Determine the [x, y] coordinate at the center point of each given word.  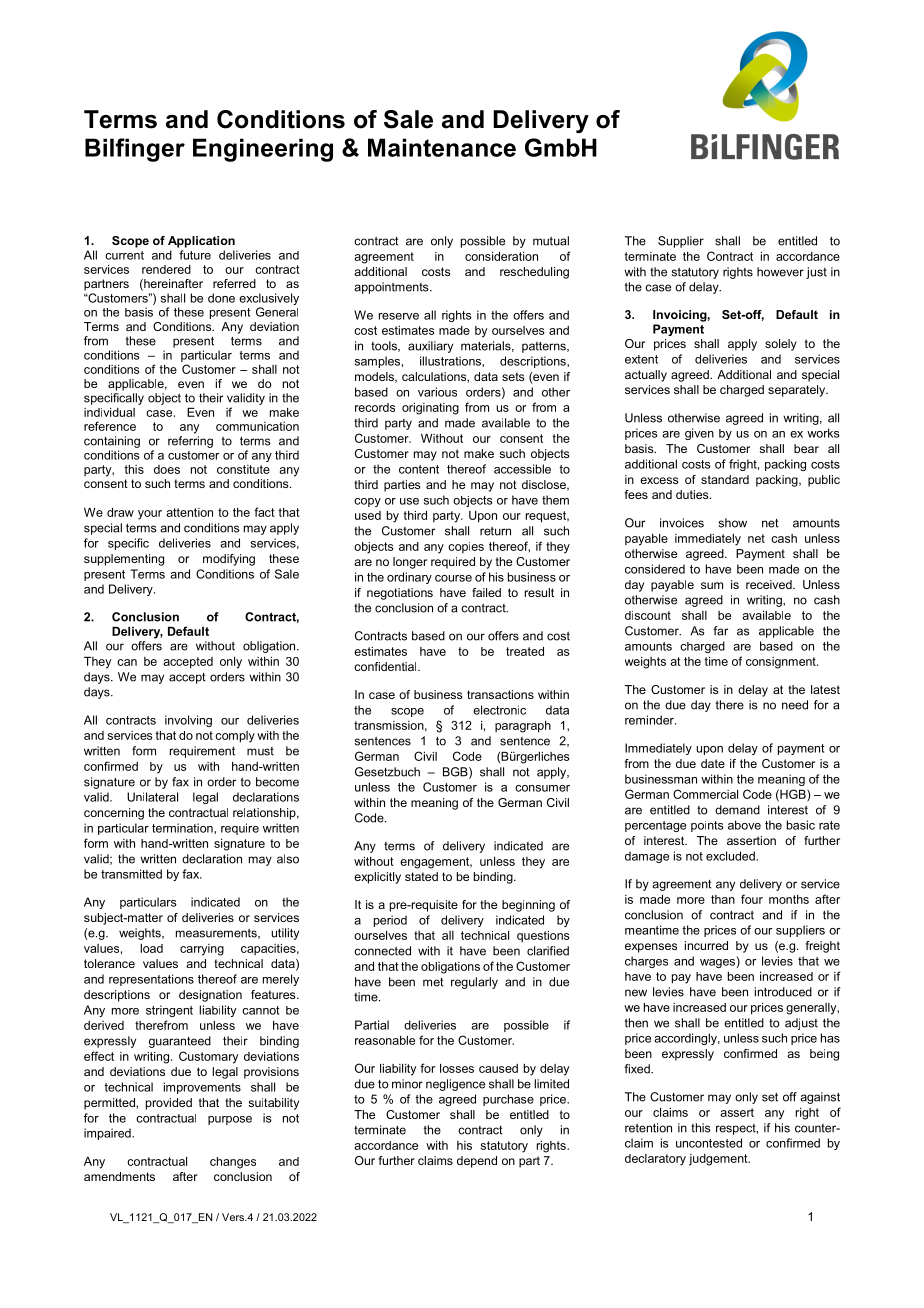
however [780, 272]
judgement [719, 1160]
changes [233, 1163]
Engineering [263, 150]
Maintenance [442, 147]
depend [477, 1162]
